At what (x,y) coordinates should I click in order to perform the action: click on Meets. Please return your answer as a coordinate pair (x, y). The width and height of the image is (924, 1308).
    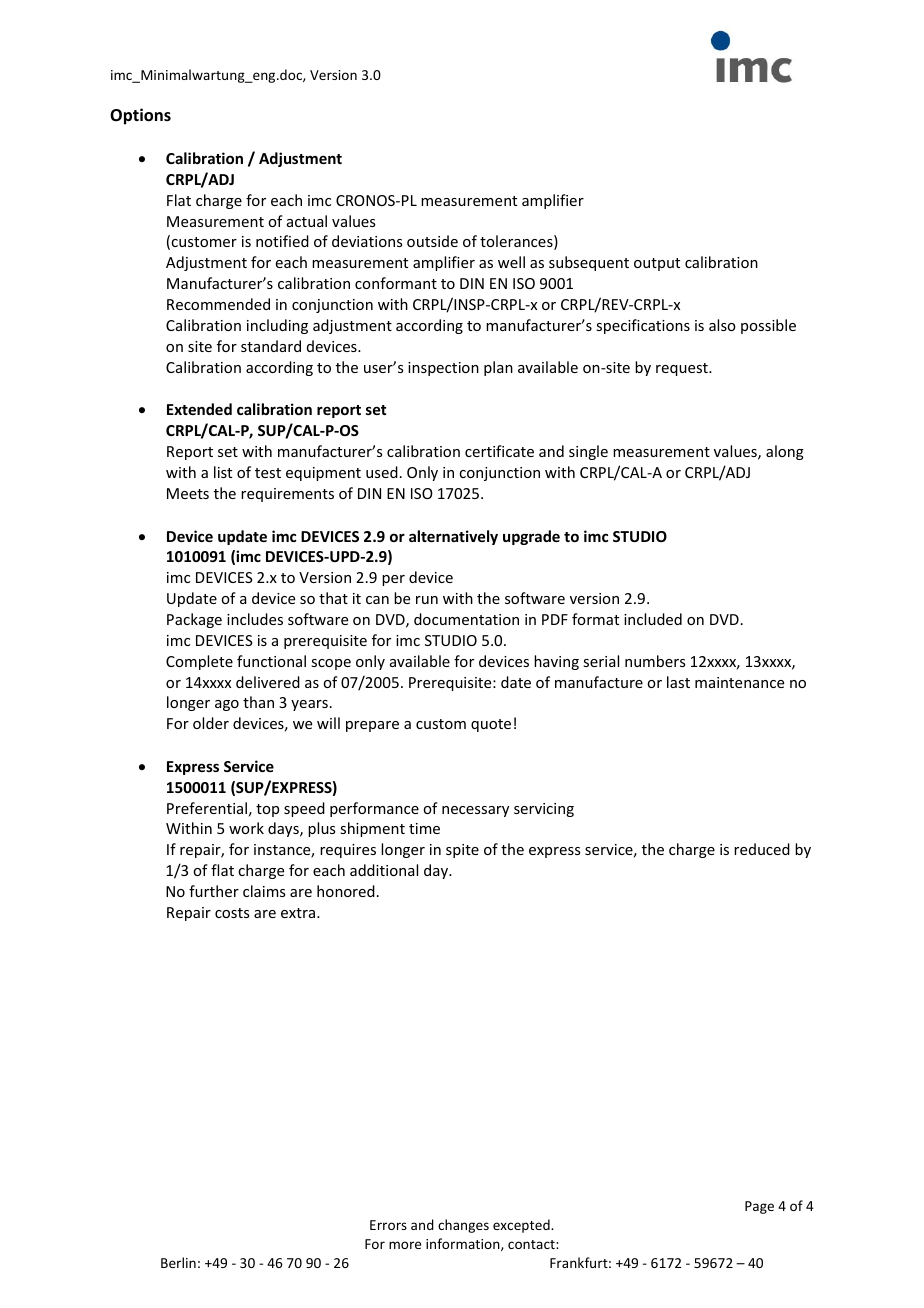
    Looking at the image, I should click on (188, 493).
